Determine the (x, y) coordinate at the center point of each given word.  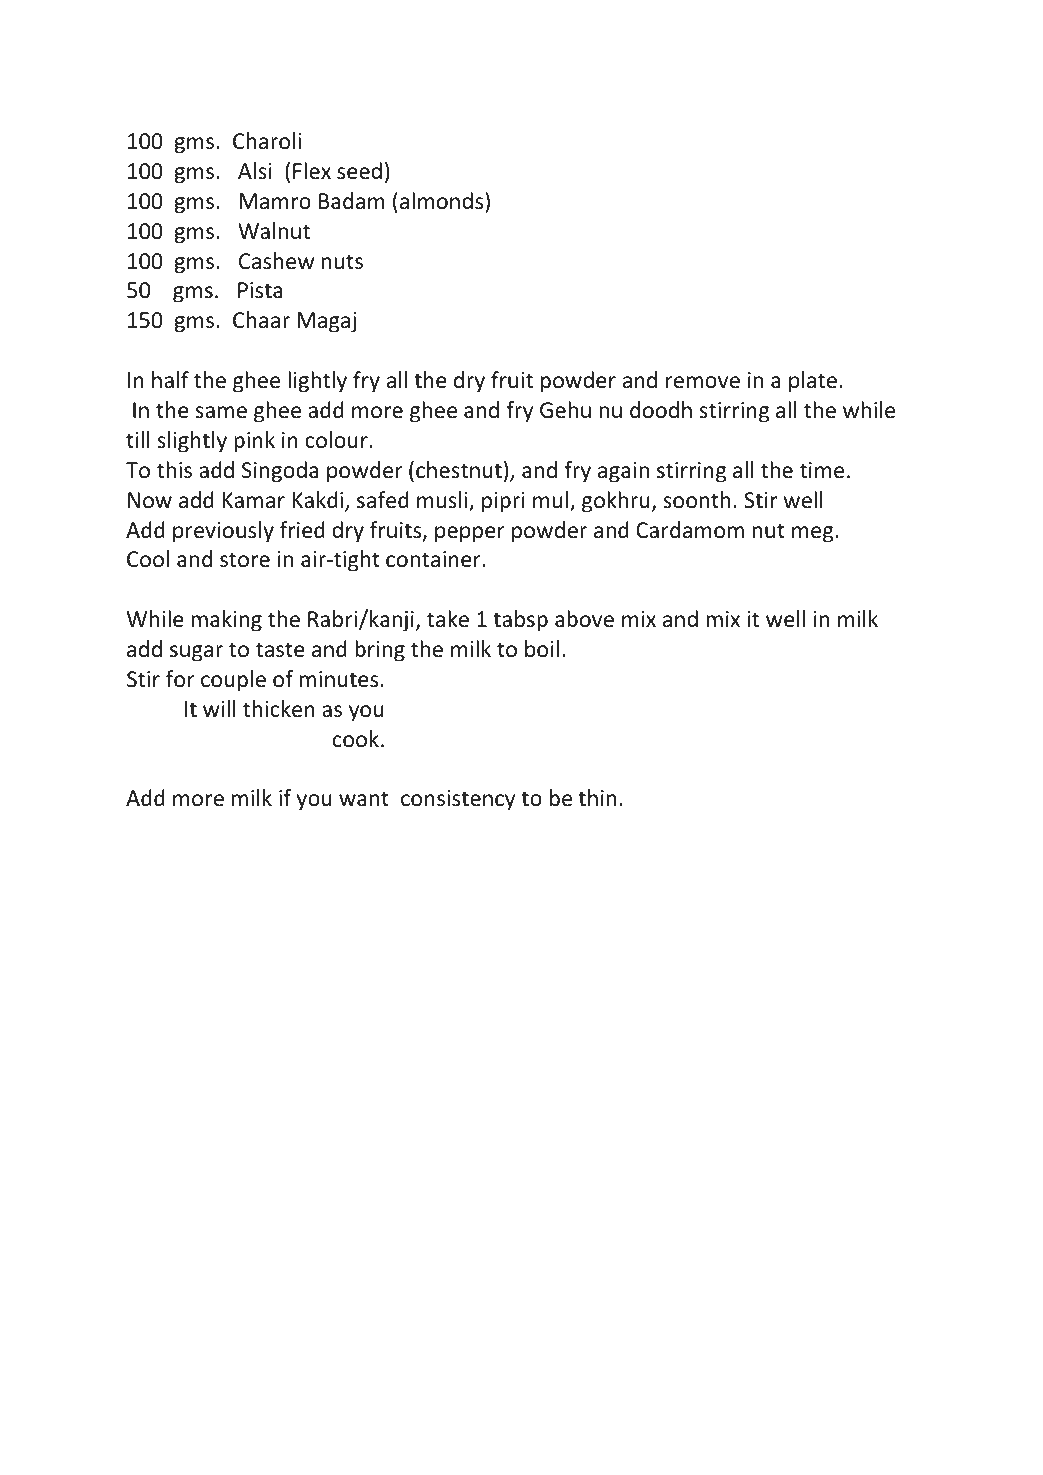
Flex (312, 171)
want (364, 798)
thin (597, 797)
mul (550, 500)
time (822, 470)
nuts (342, 262)
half (170, 380)
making (226, 621)
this (174, 470)
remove (703, 382)
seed (359, 171)
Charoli (267, 141)
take (448, 619)
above (584, 619)
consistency (458, 800)
